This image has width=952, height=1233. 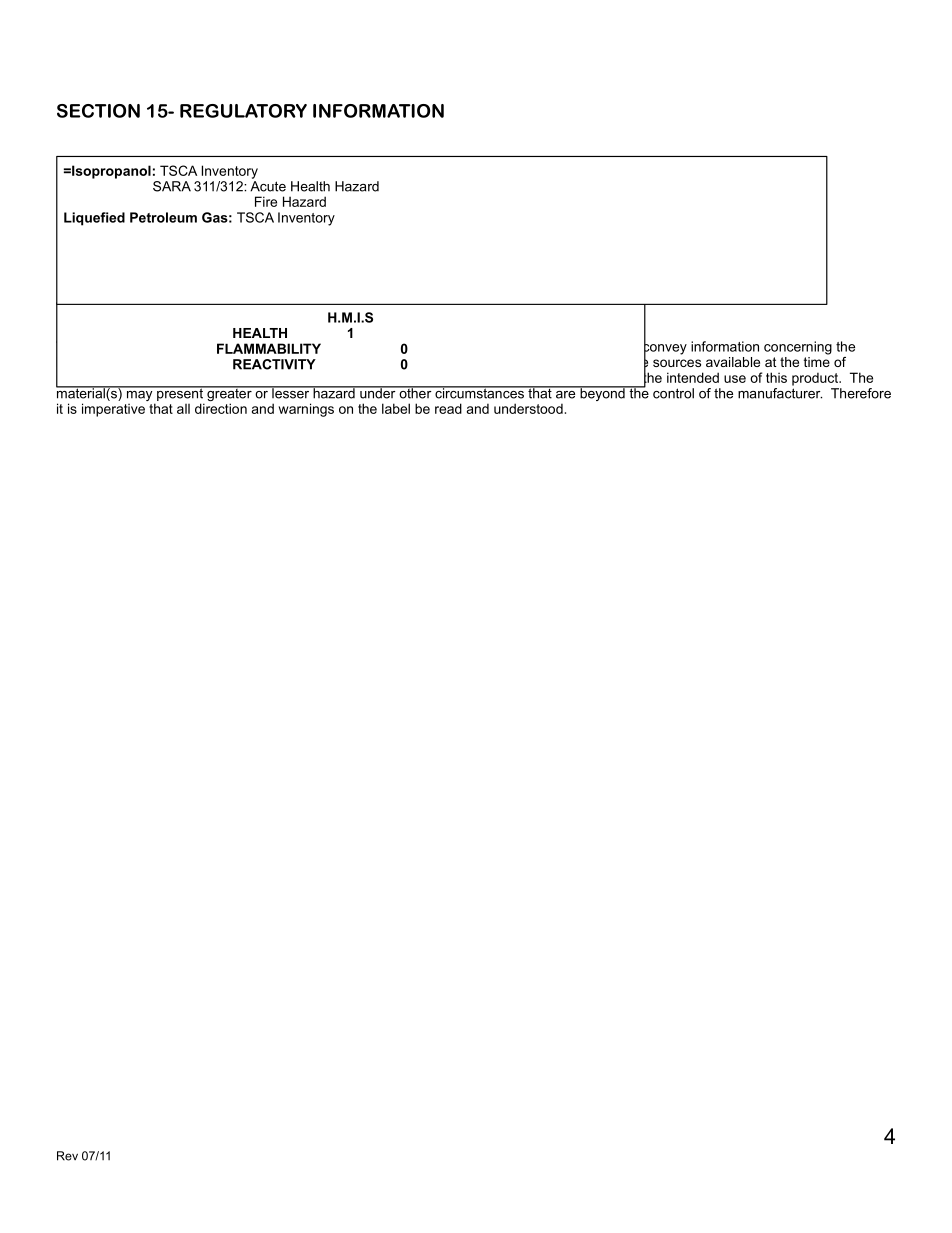 What do you see at coordinates (448, 408) in the image?
I see `read` at bounding box center [448, 408].
